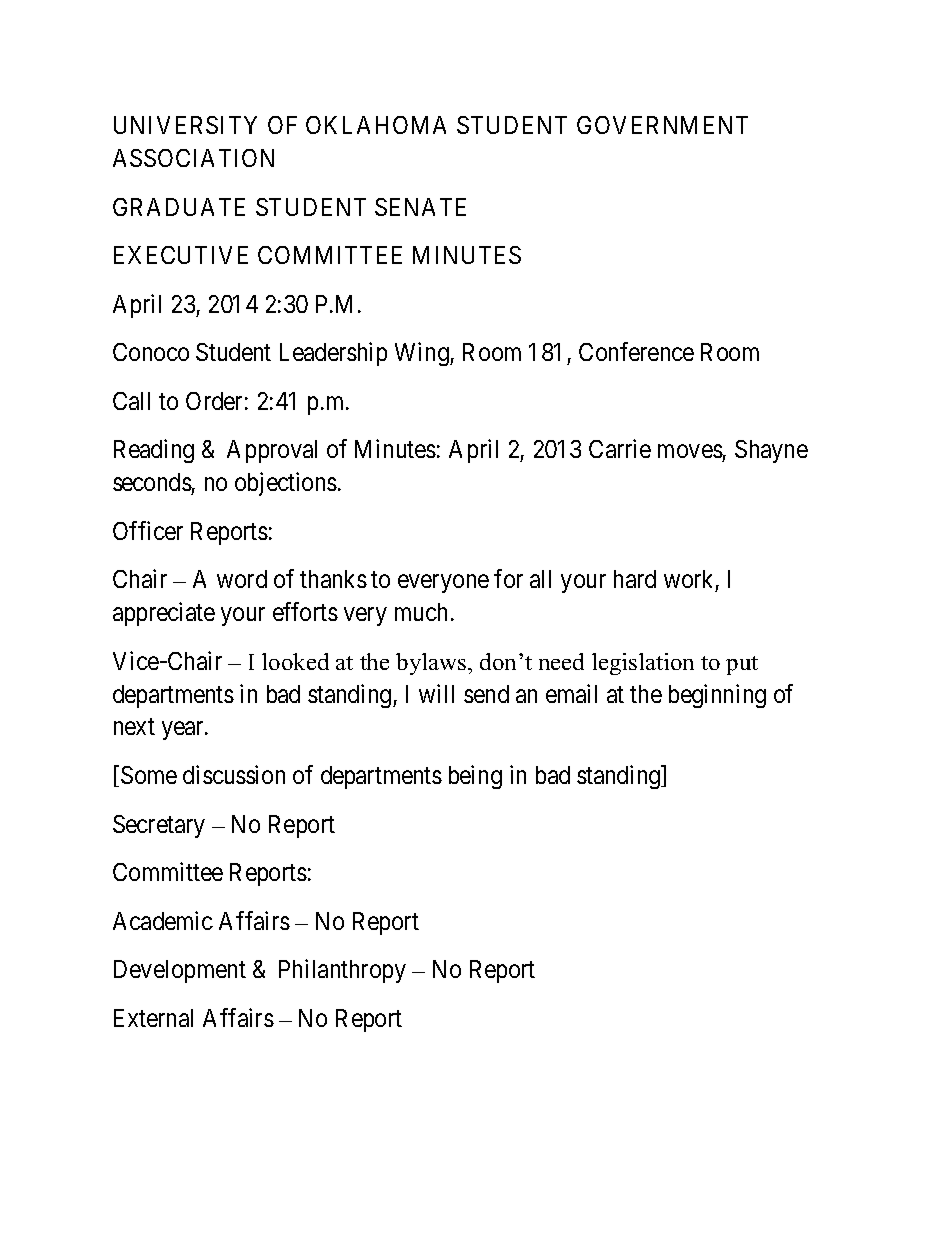 This document has height=1233, width=952. Describe the element at coordinates (180, 971) in the document. I see `Development` at that location.
